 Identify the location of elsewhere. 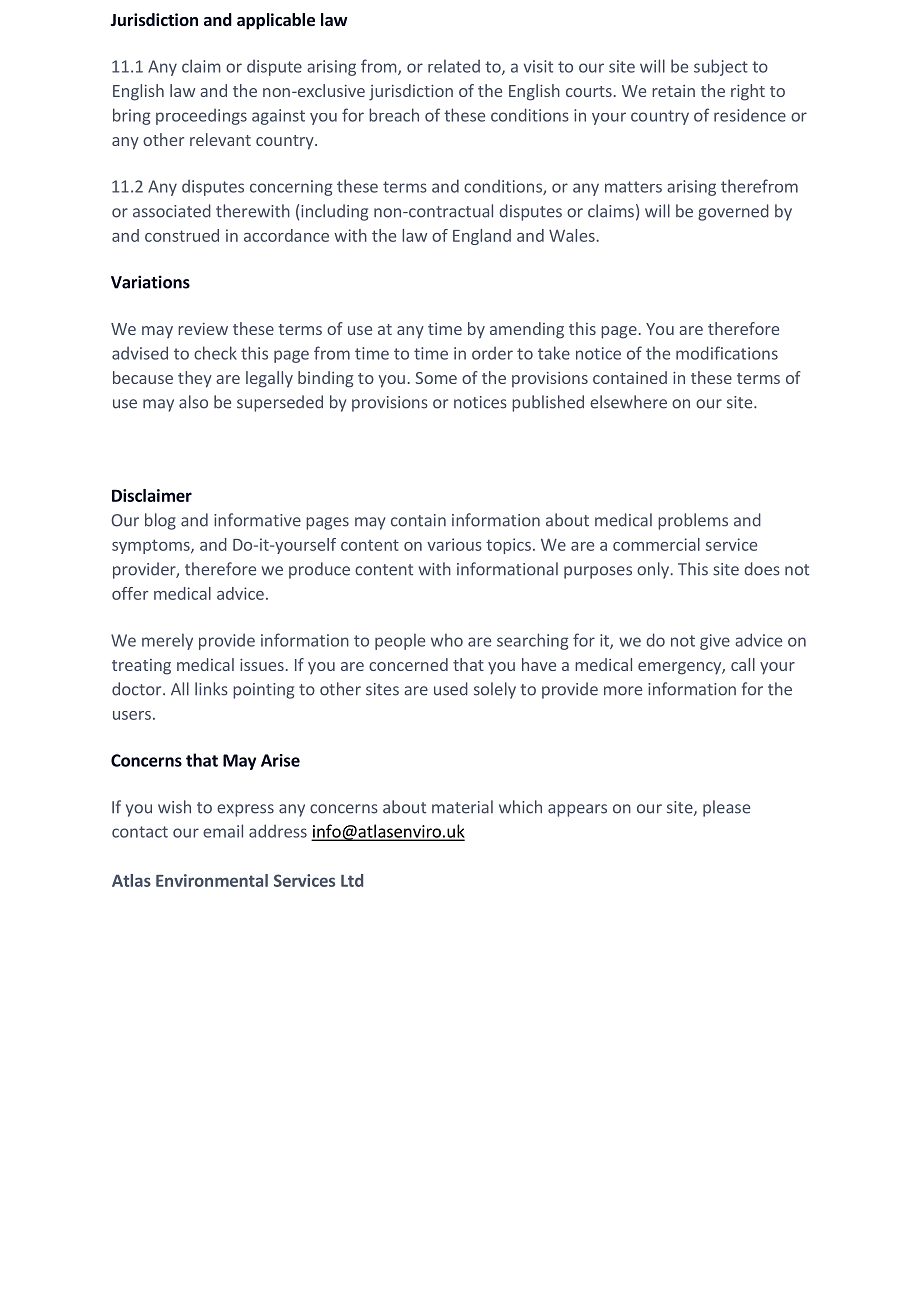
(628, 402).
